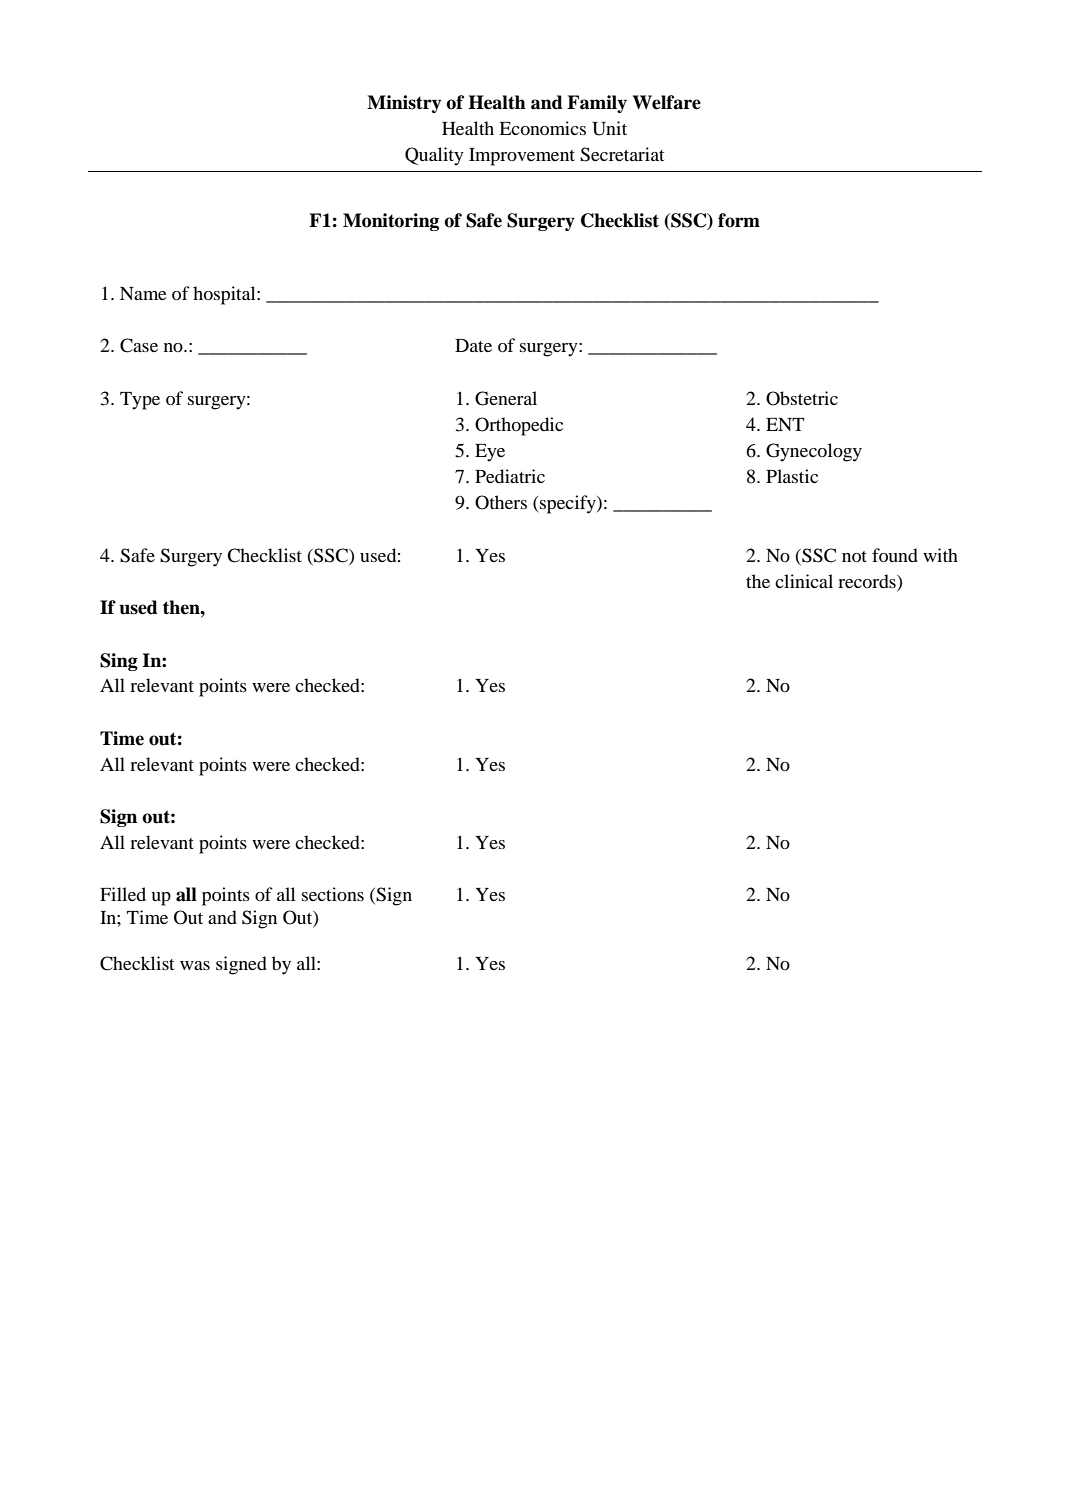 The image size is (1069, 1512). What do you see at coordinates (195, 965) in the image?
I see `was` at bounding box center [195, 965].
